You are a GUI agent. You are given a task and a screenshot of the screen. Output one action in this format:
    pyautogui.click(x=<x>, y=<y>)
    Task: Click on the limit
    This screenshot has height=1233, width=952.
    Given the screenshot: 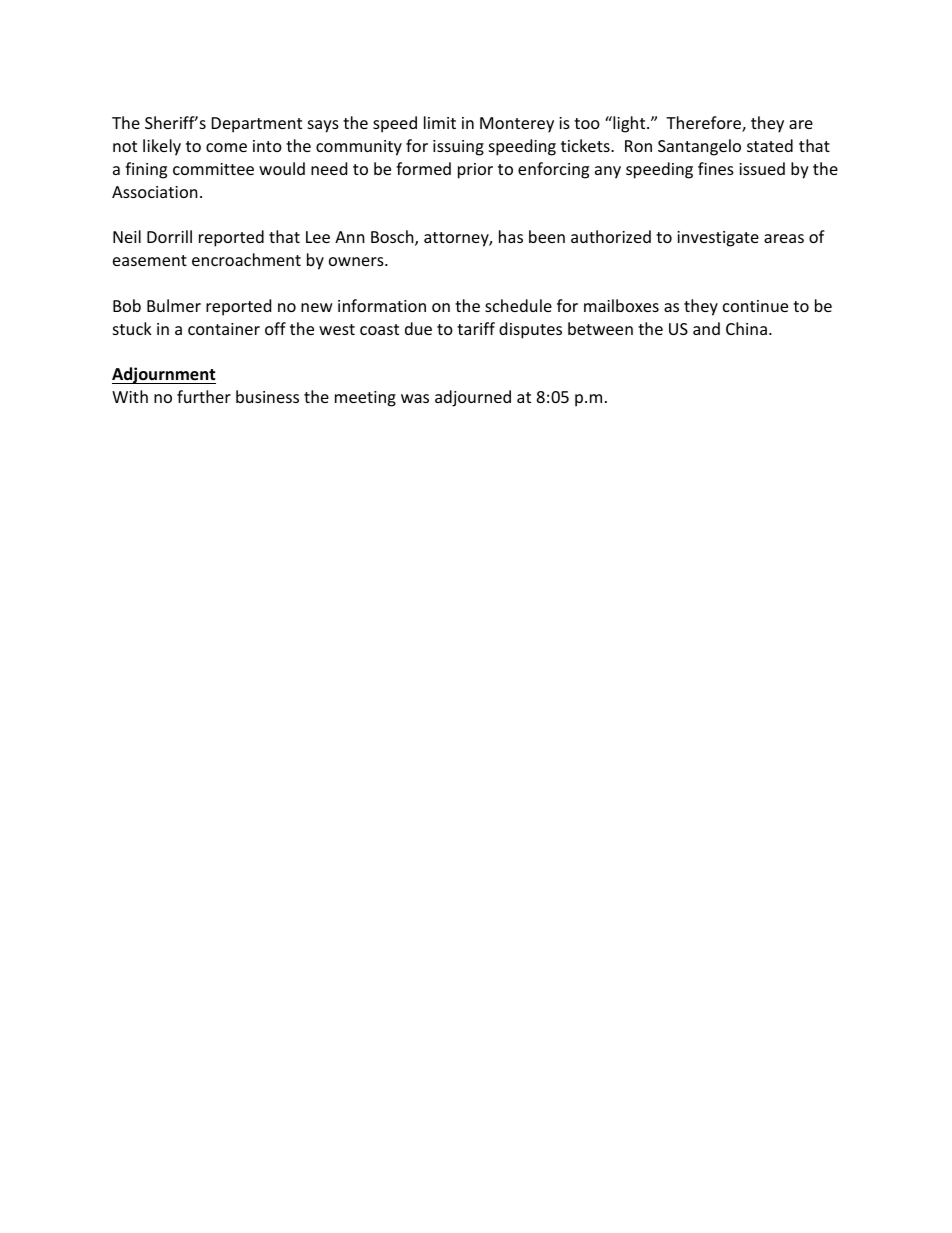 What is the action you would take?
    pyautogui.click(x=440, y=122)
